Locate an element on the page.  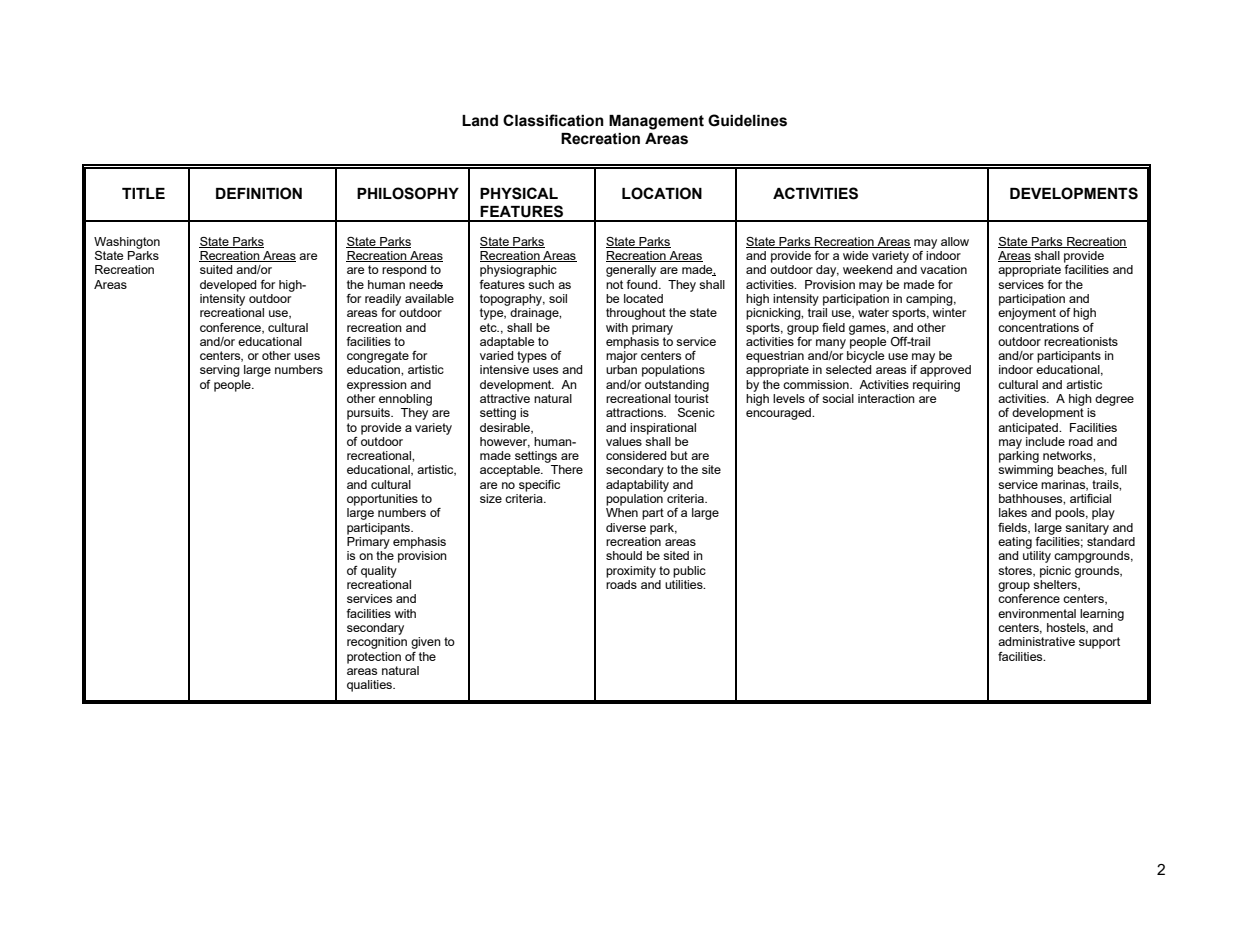
administrative is located at coordinates (1036, 641).
